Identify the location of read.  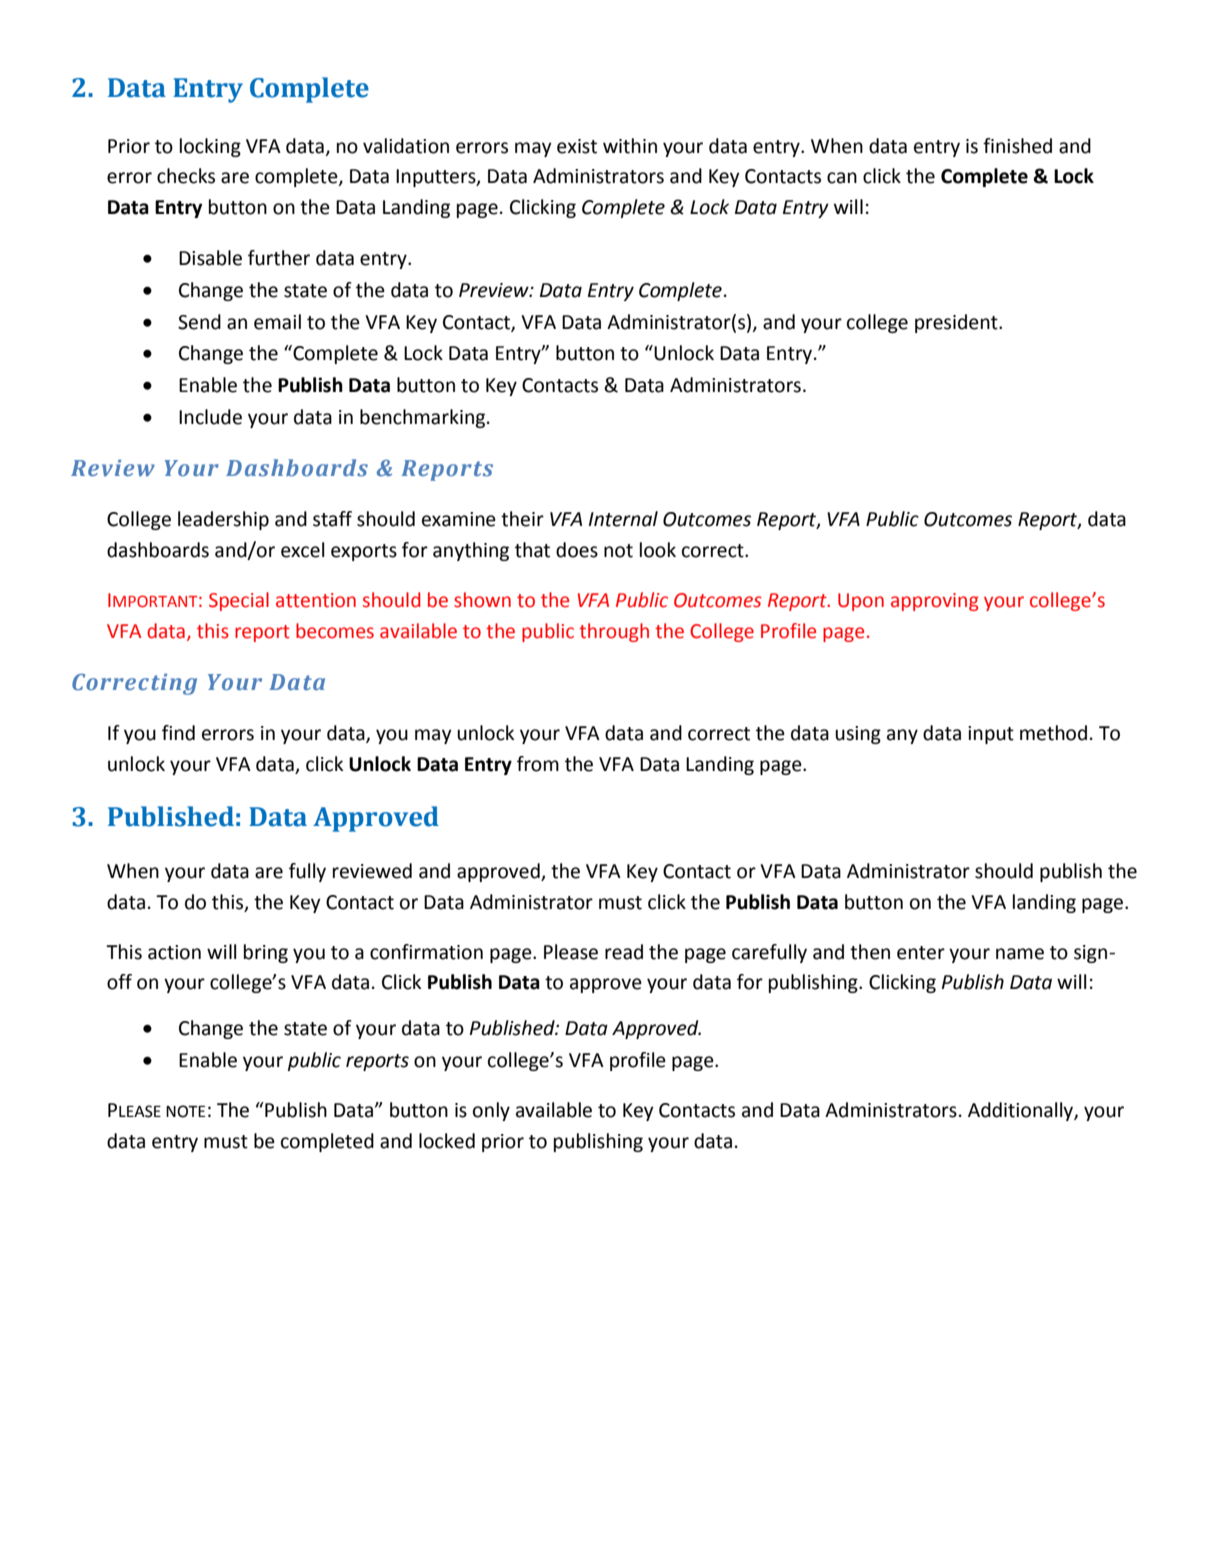
(624, 952).
